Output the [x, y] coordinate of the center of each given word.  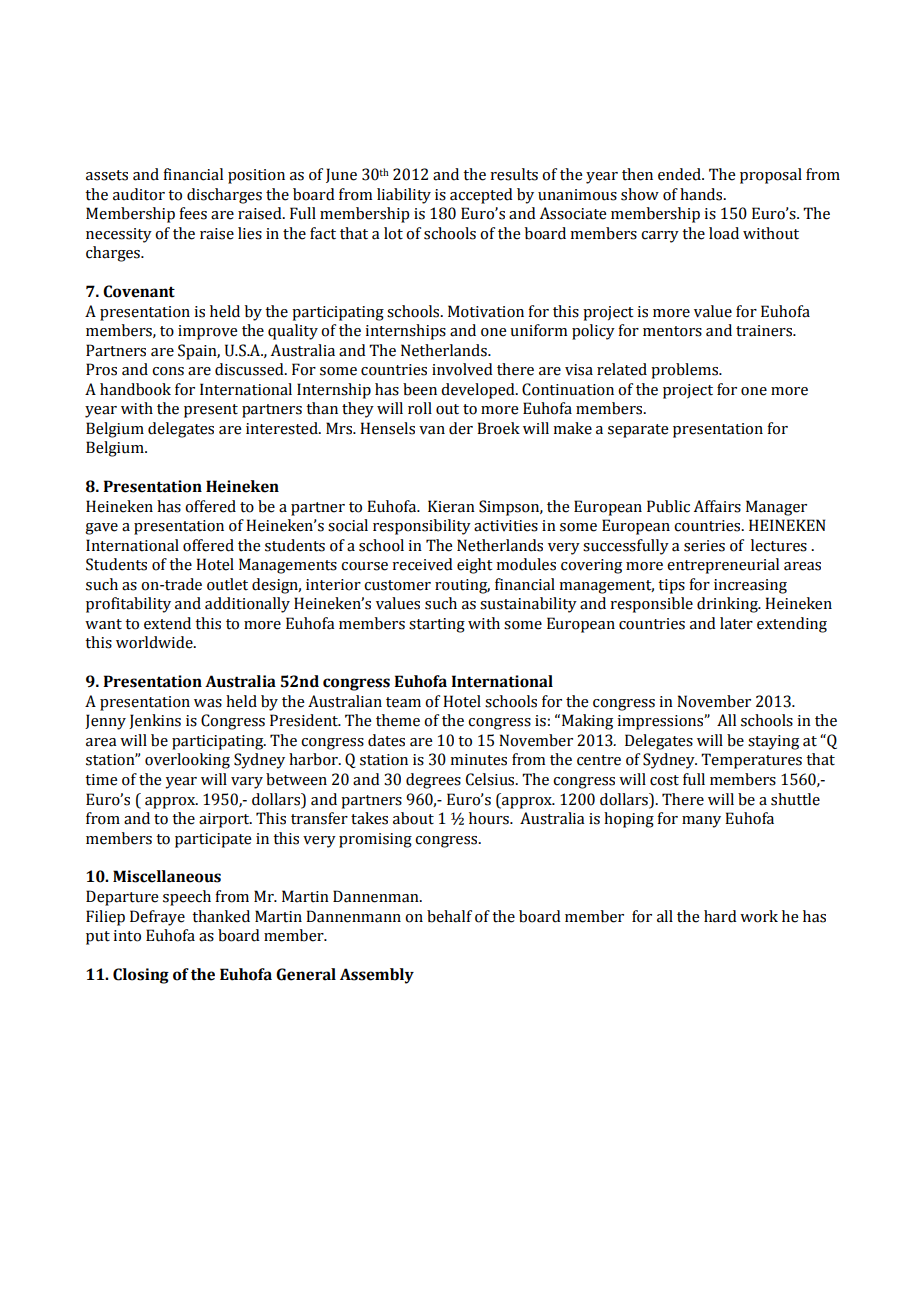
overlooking [187, 761]
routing [462, 586]
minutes [478, 760]
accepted [481, 196]
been [420, 389]
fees [193, 213]
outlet [227, 584]
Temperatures [751, 761]
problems [685, 371]
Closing [141, 976]
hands [702, 194]
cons [168, 371]
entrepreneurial [723, 566]
